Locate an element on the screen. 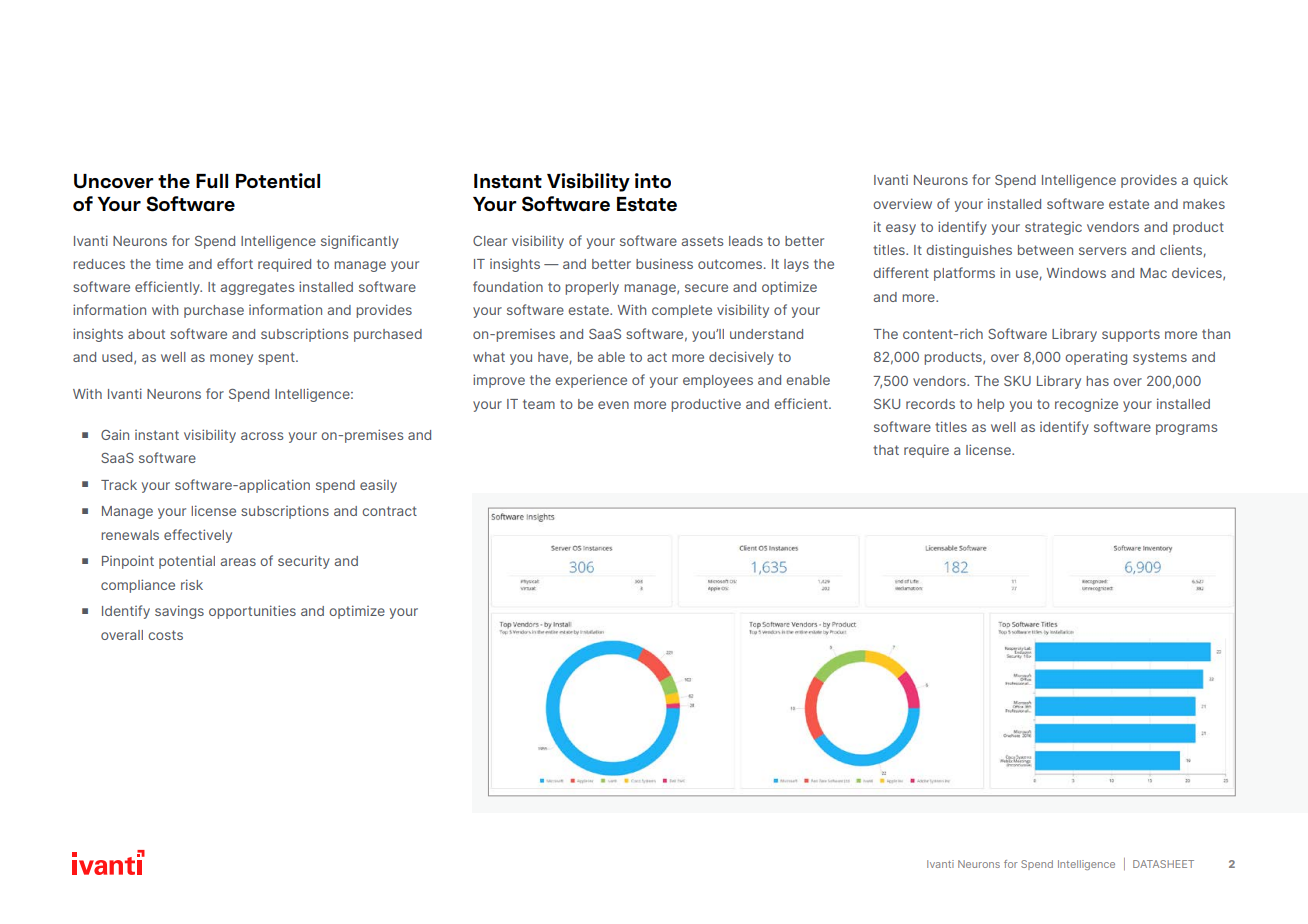 This screenshot has height=924, width=1308. Full is located at coordinates (212, 181).
